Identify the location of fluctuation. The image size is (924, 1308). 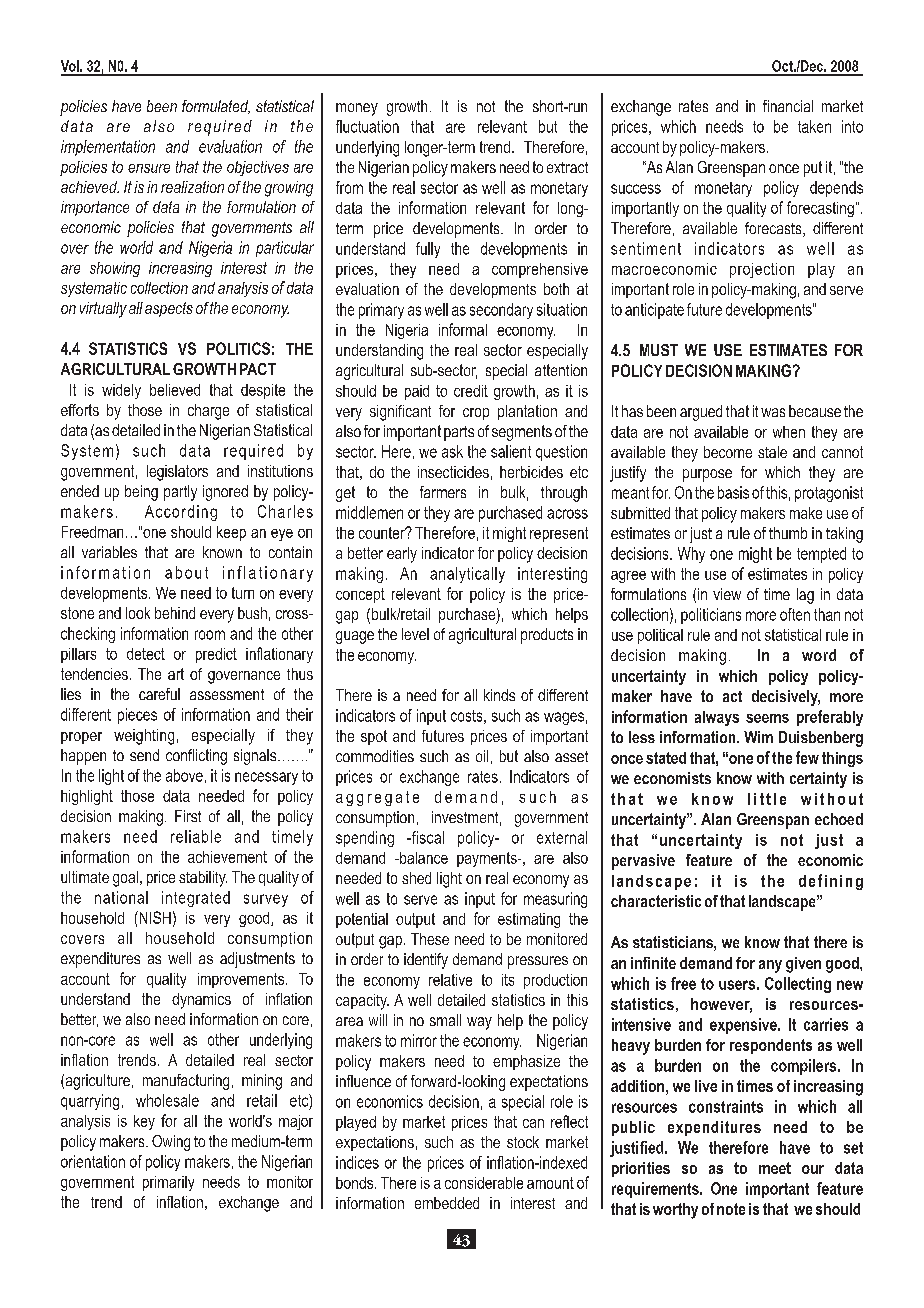
(367, 126).
